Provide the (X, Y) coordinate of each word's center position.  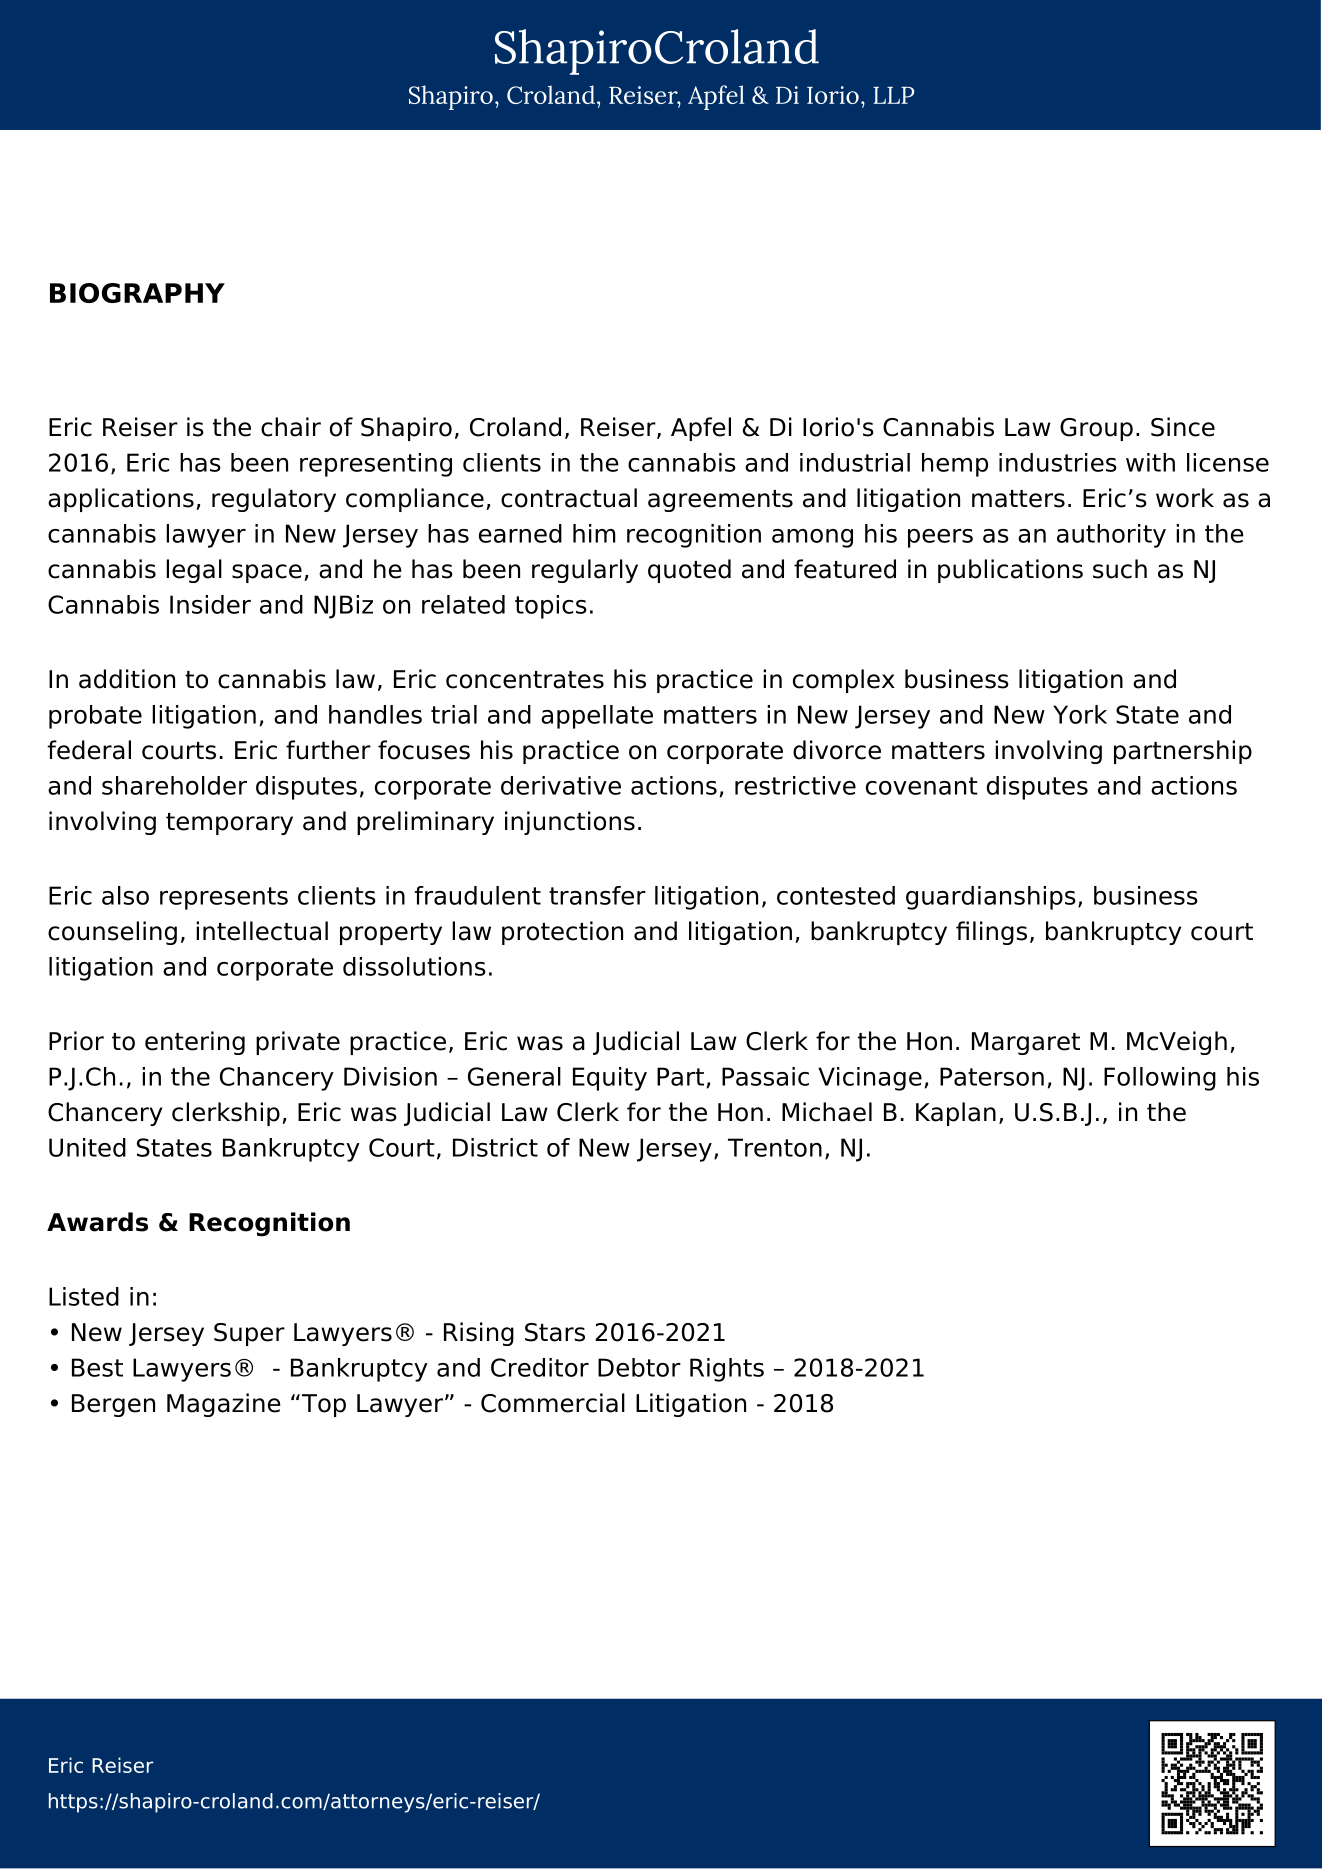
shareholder (174, 785)
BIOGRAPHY (137, 293)
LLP (894, 95)
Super (249, 1334)
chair (291, 427)
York (1080, 714)
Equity (610, 1079)
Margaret (1026, 1043)
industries (1058, 462)
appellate (597, 717)
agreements (720, 501)
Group (1096, 429)
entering (195, 1043)
